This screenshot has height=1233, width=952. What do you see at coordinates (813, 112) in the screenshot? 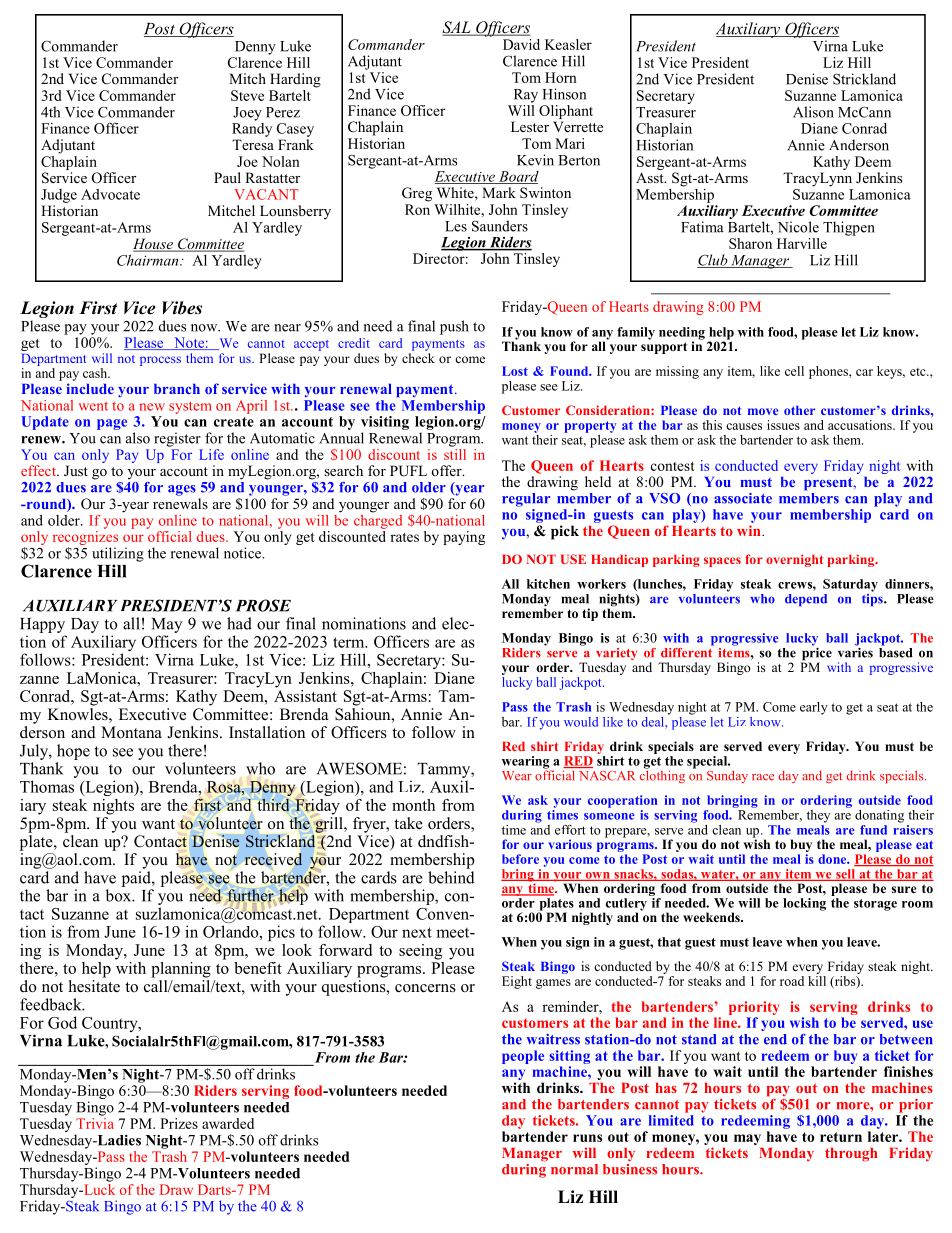
I see `Alison` at bounding box center [813, 112].
